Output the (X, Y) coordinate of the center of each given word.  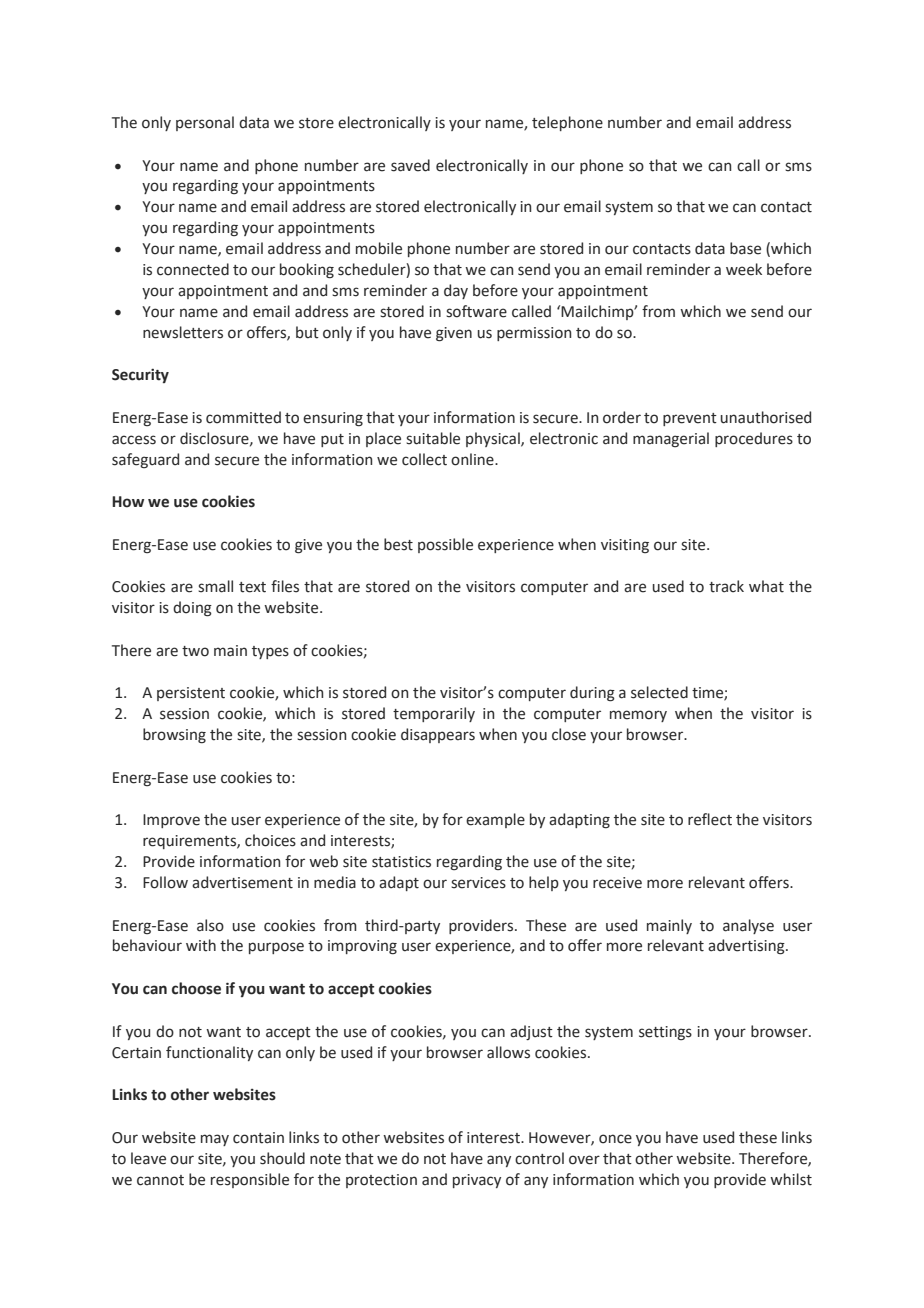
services (478, 883)
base (745, 248)
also (210, 925)
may (215, 1140)
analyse (748, 926)
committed (243, 417)
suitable (433, 438)
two (195, 651)
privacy (477, 1181)
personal (205, 123)
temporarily (434, 714)
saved (410, 165)
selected (659, 692)
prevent (690, 419)
